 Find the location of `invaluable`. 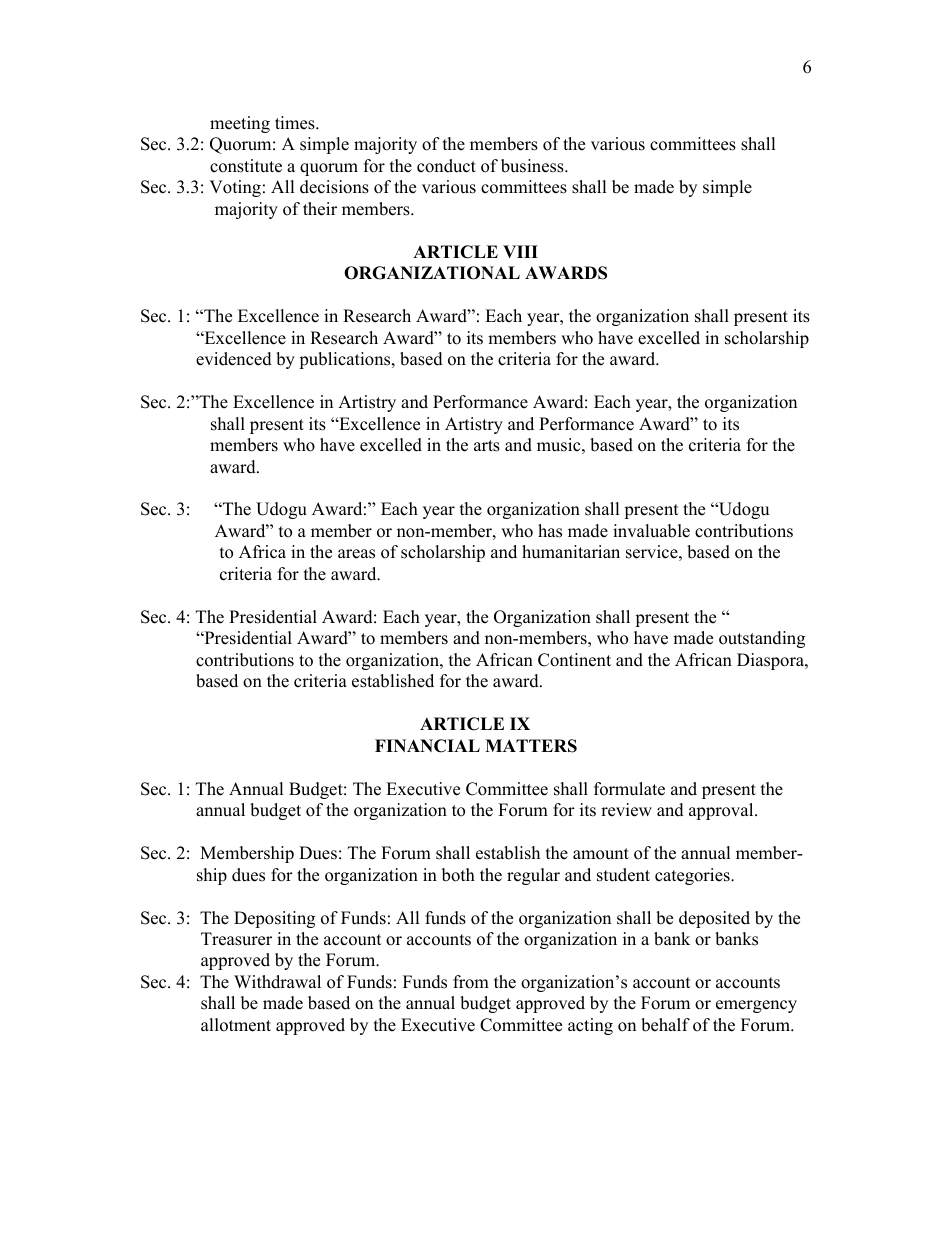

invaluable is located at coordinates (651, 531).
